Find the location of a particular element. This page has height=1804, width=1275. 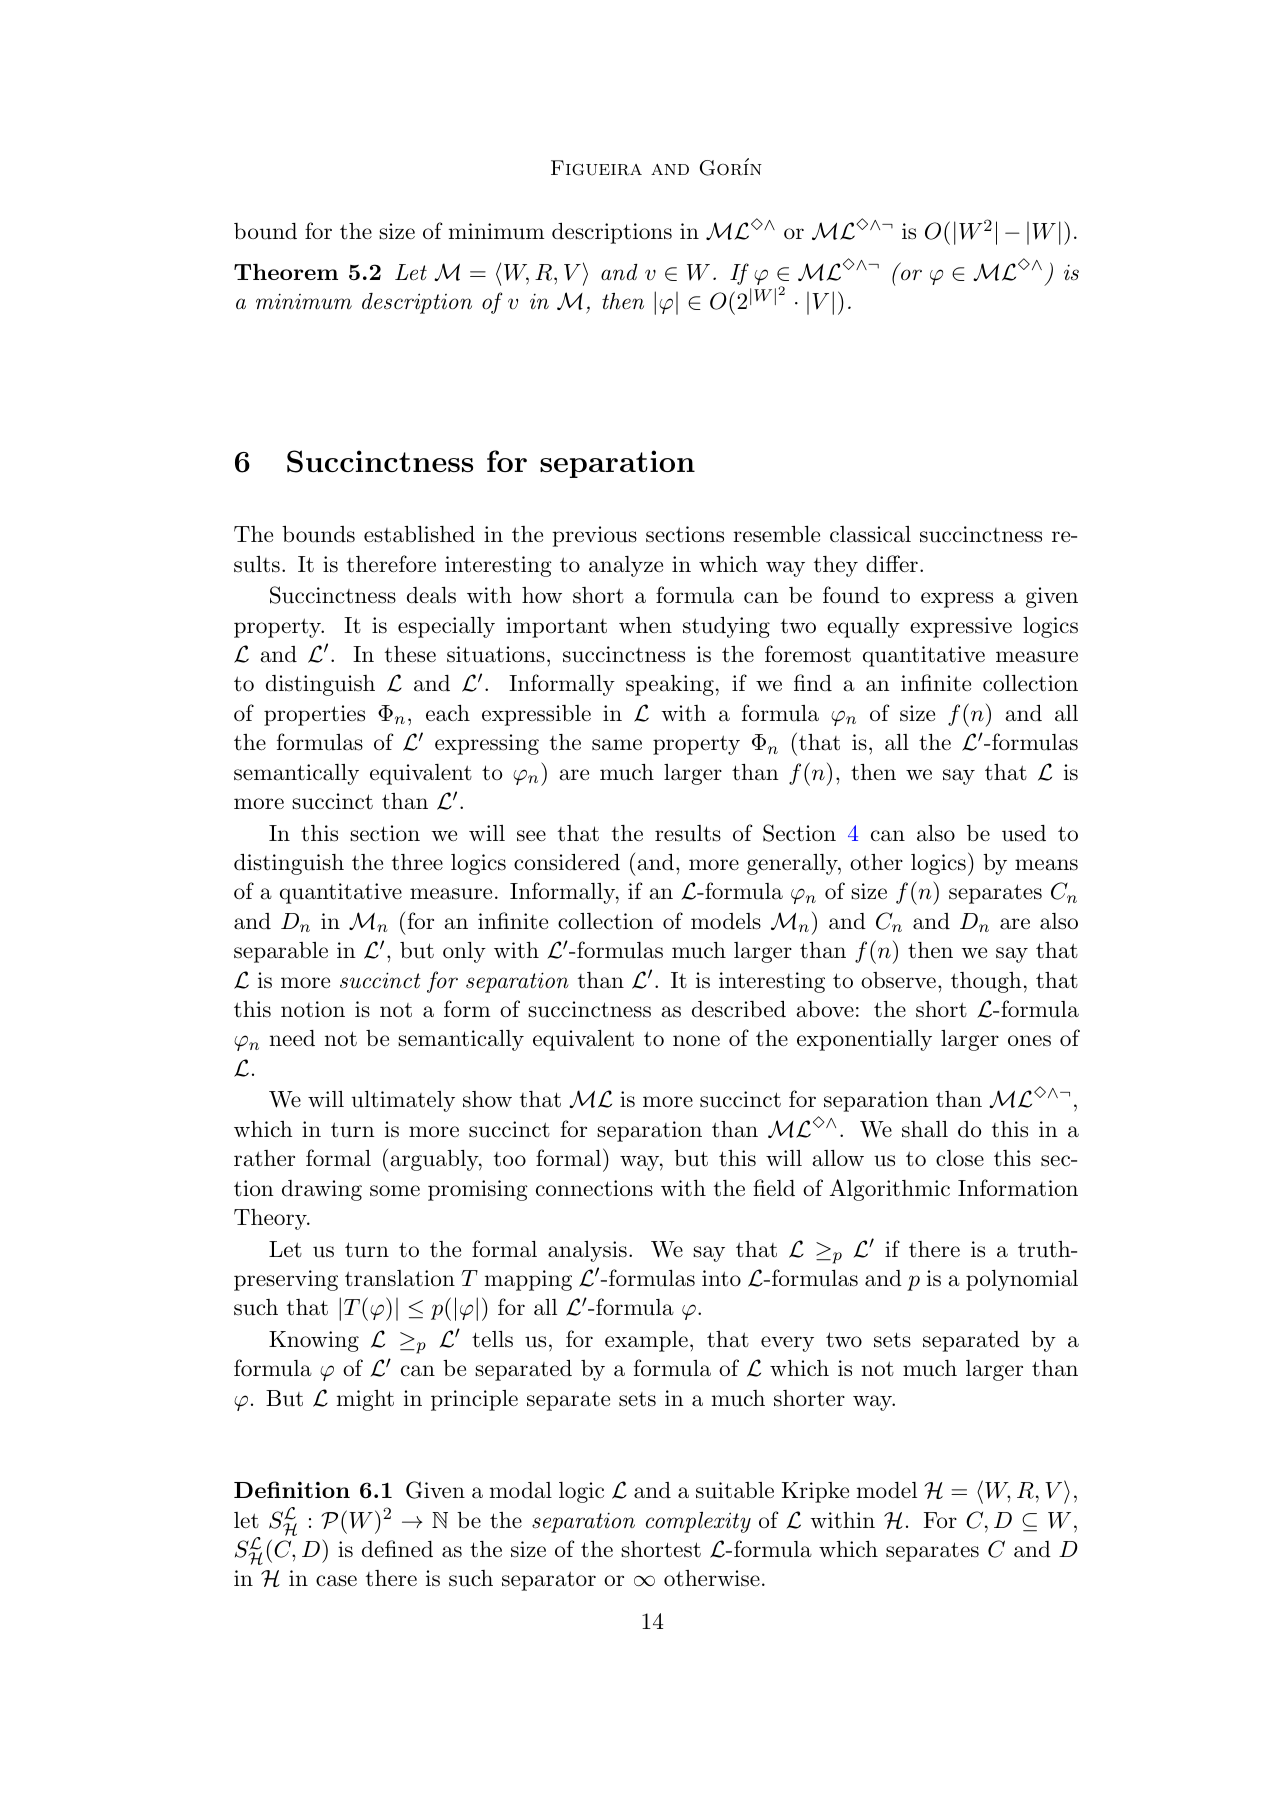

Theorem is located at coordinates (286, 272).
